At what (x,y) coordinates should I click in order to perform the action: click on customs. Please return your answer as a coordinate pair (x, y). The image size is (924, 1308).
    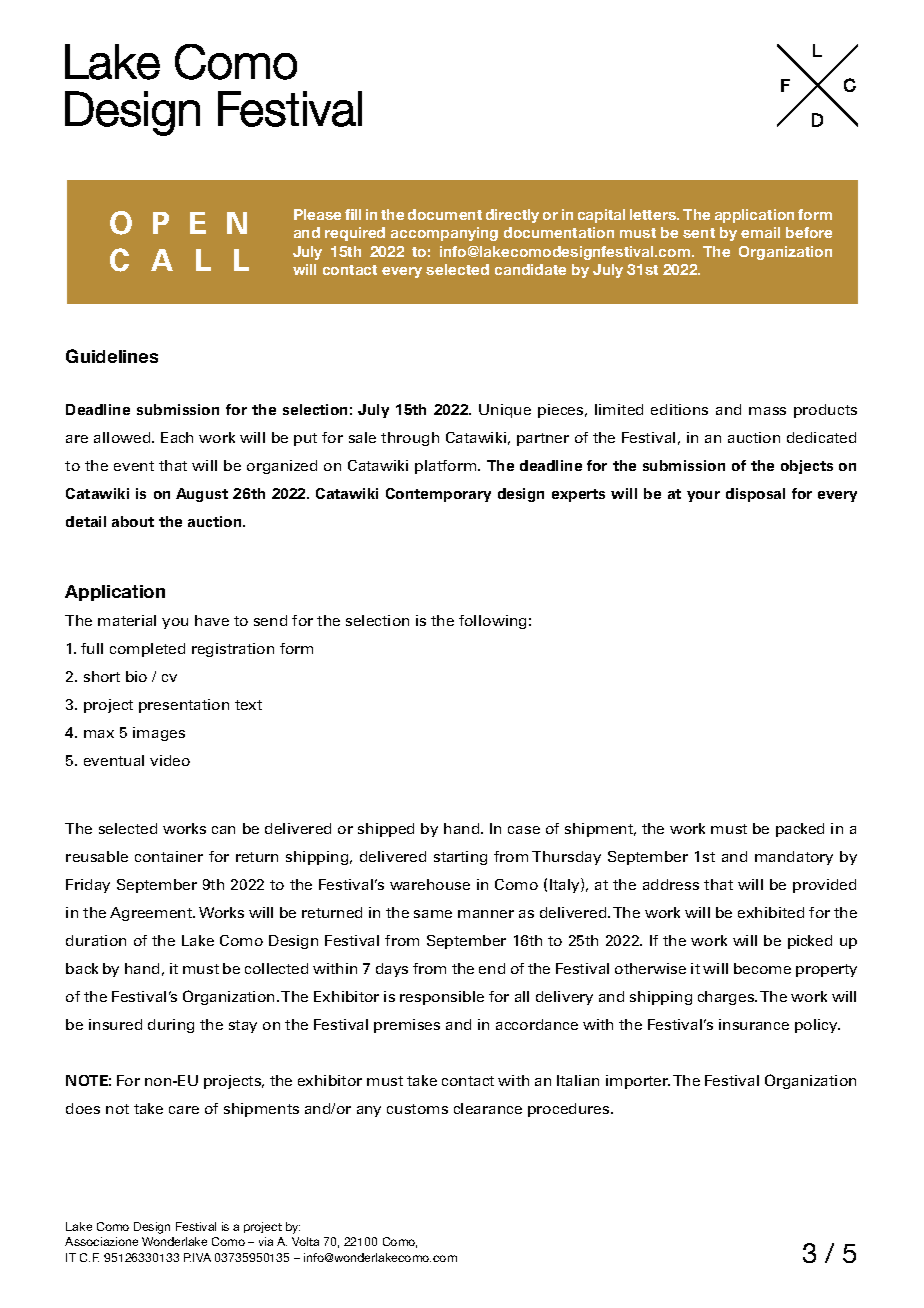
    Looking at the image, I should click on (417, 1109).
